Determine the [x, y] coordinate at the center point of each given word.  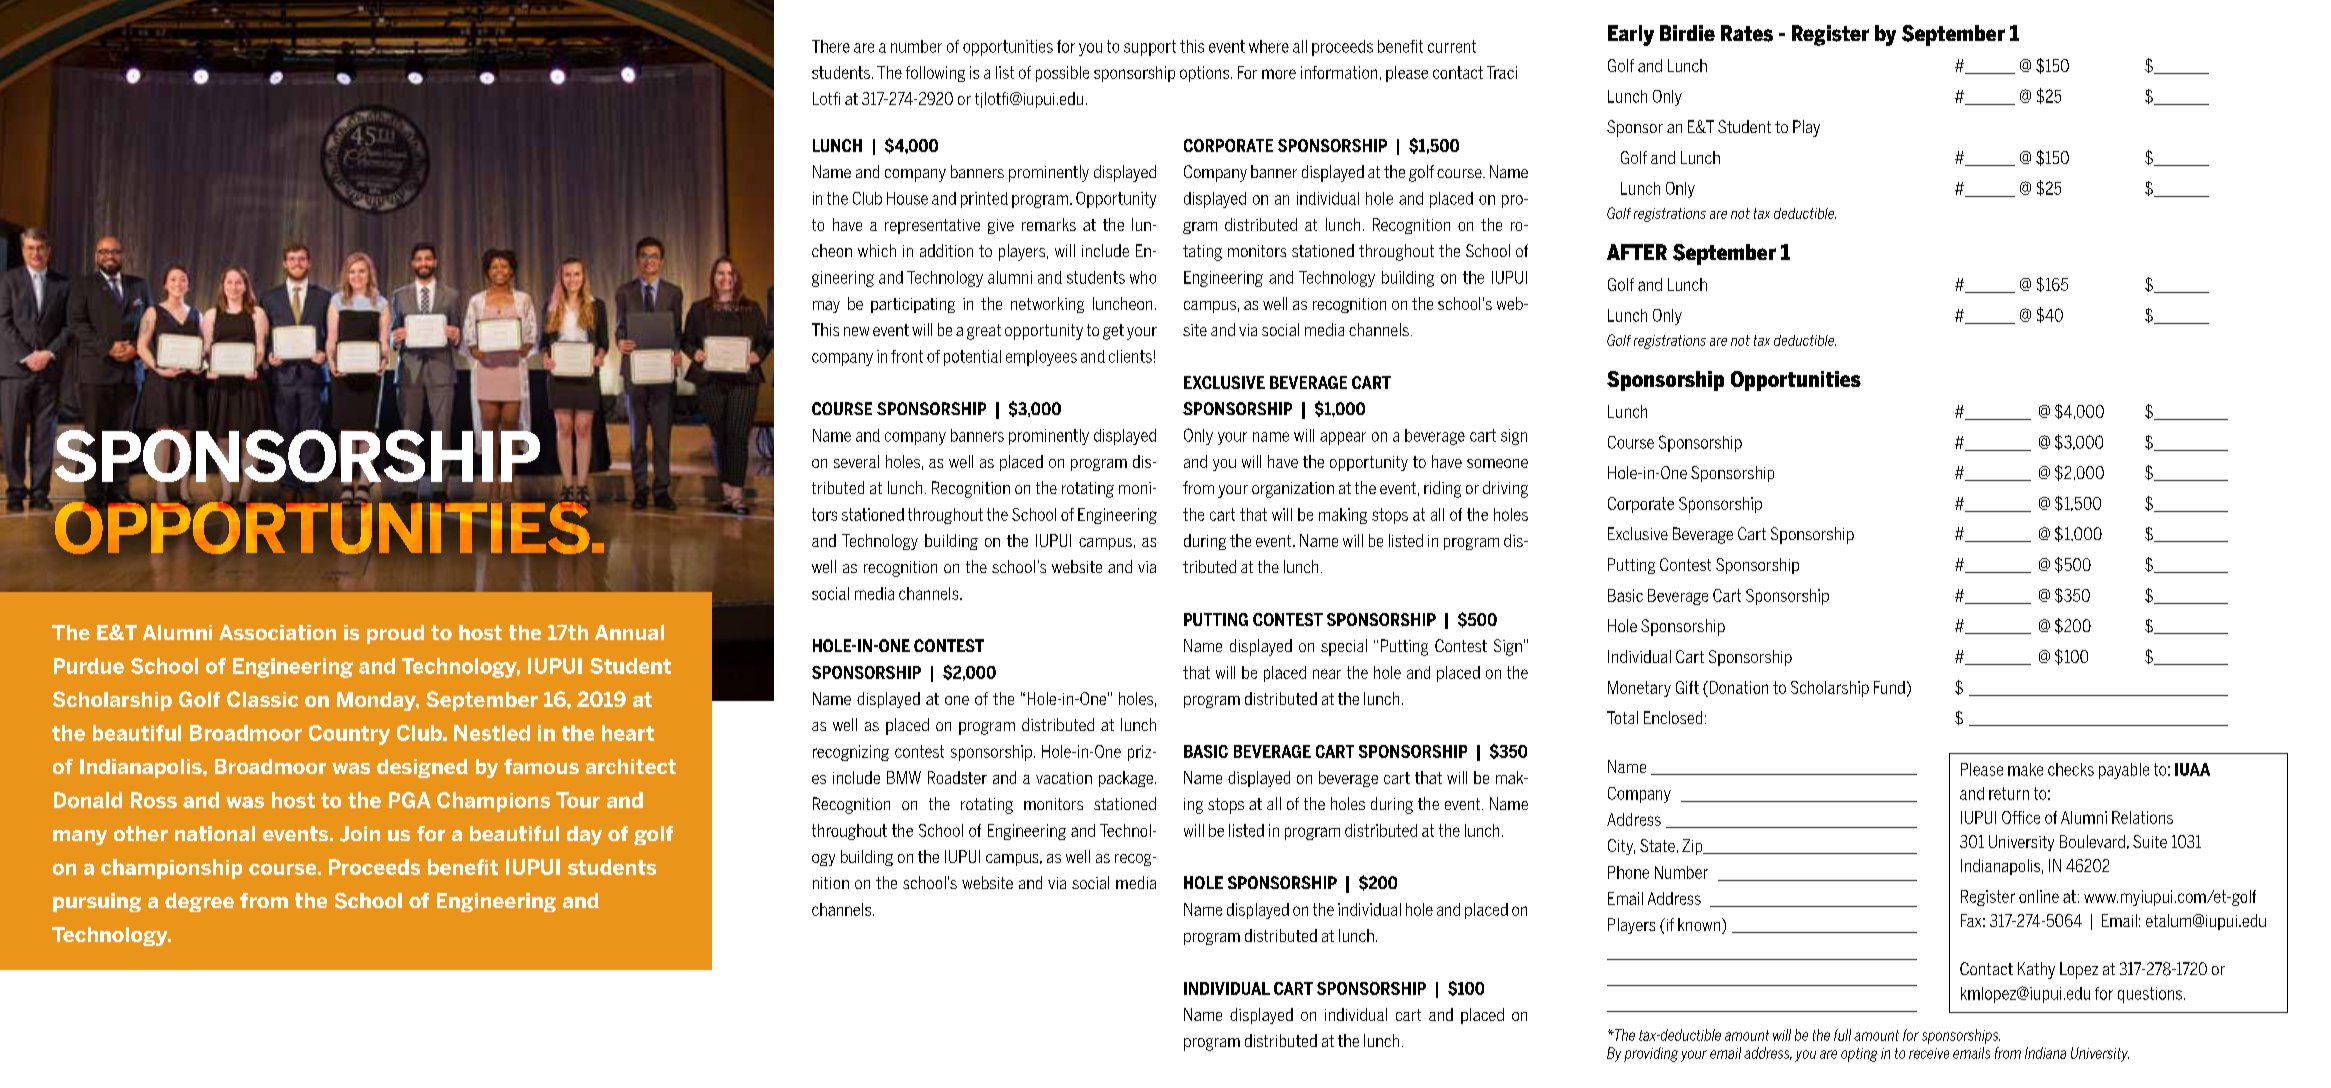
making [1343, 516]
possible [1062, 74]
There [831, 46]
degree [199, 902]
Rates [1747, 33]
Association [277, 632]
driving [1505, 489]
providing [1651, 1054]
